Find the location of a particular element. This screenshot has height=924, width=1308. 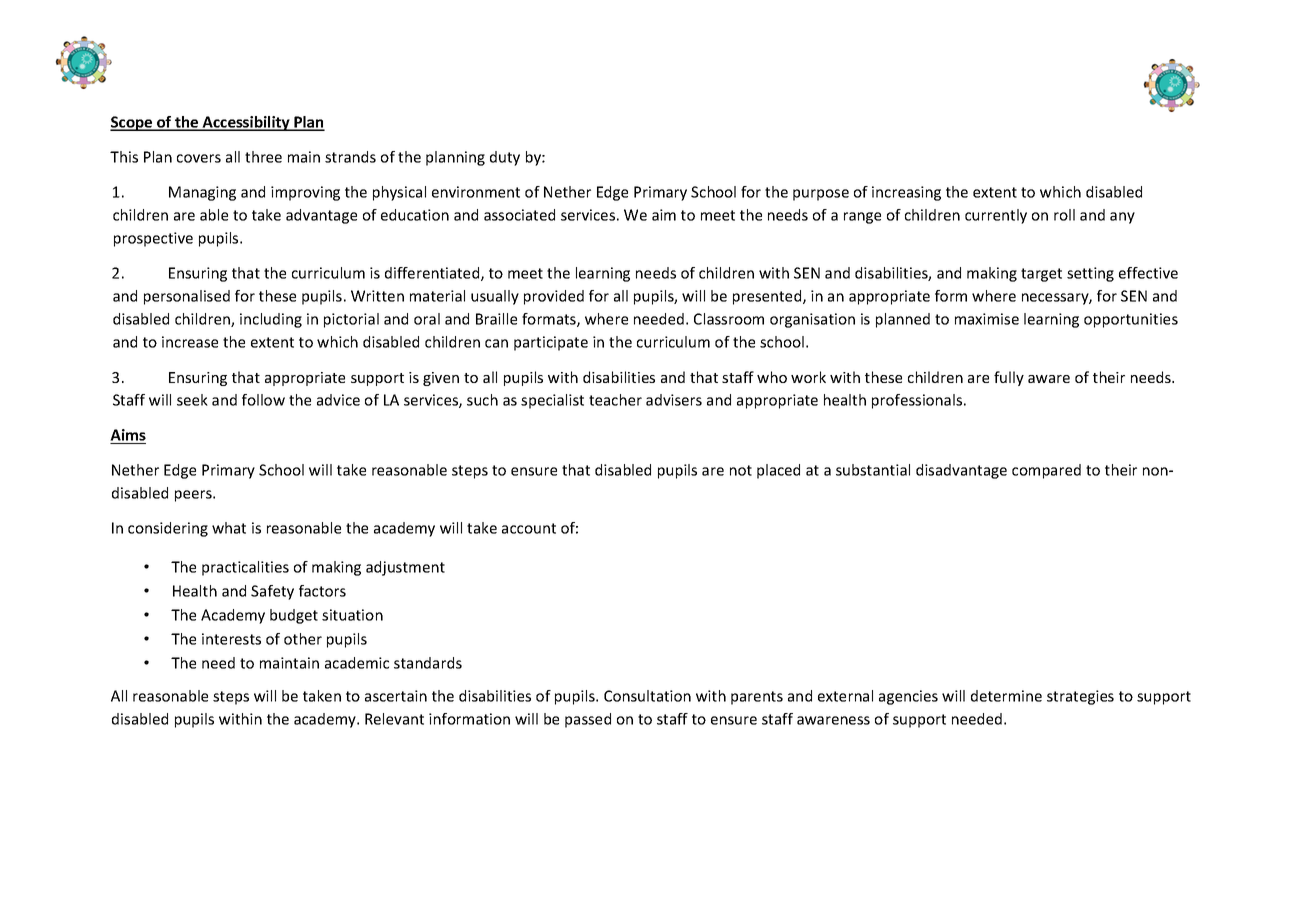

Consultation is located at coordinates (647, 696).
